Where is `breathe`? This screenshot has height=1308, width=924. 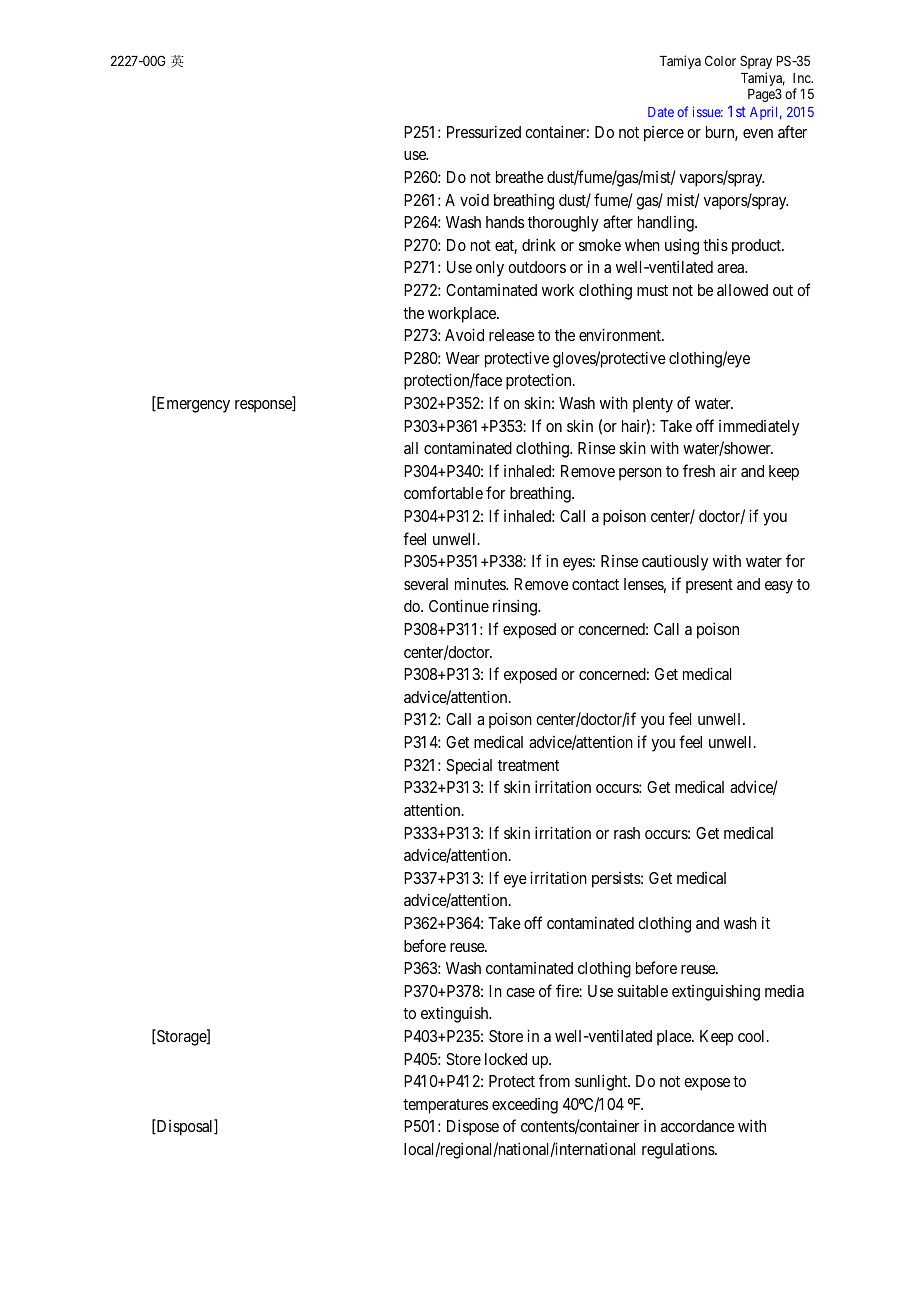
breathe is located at coordinates (520, 177).
